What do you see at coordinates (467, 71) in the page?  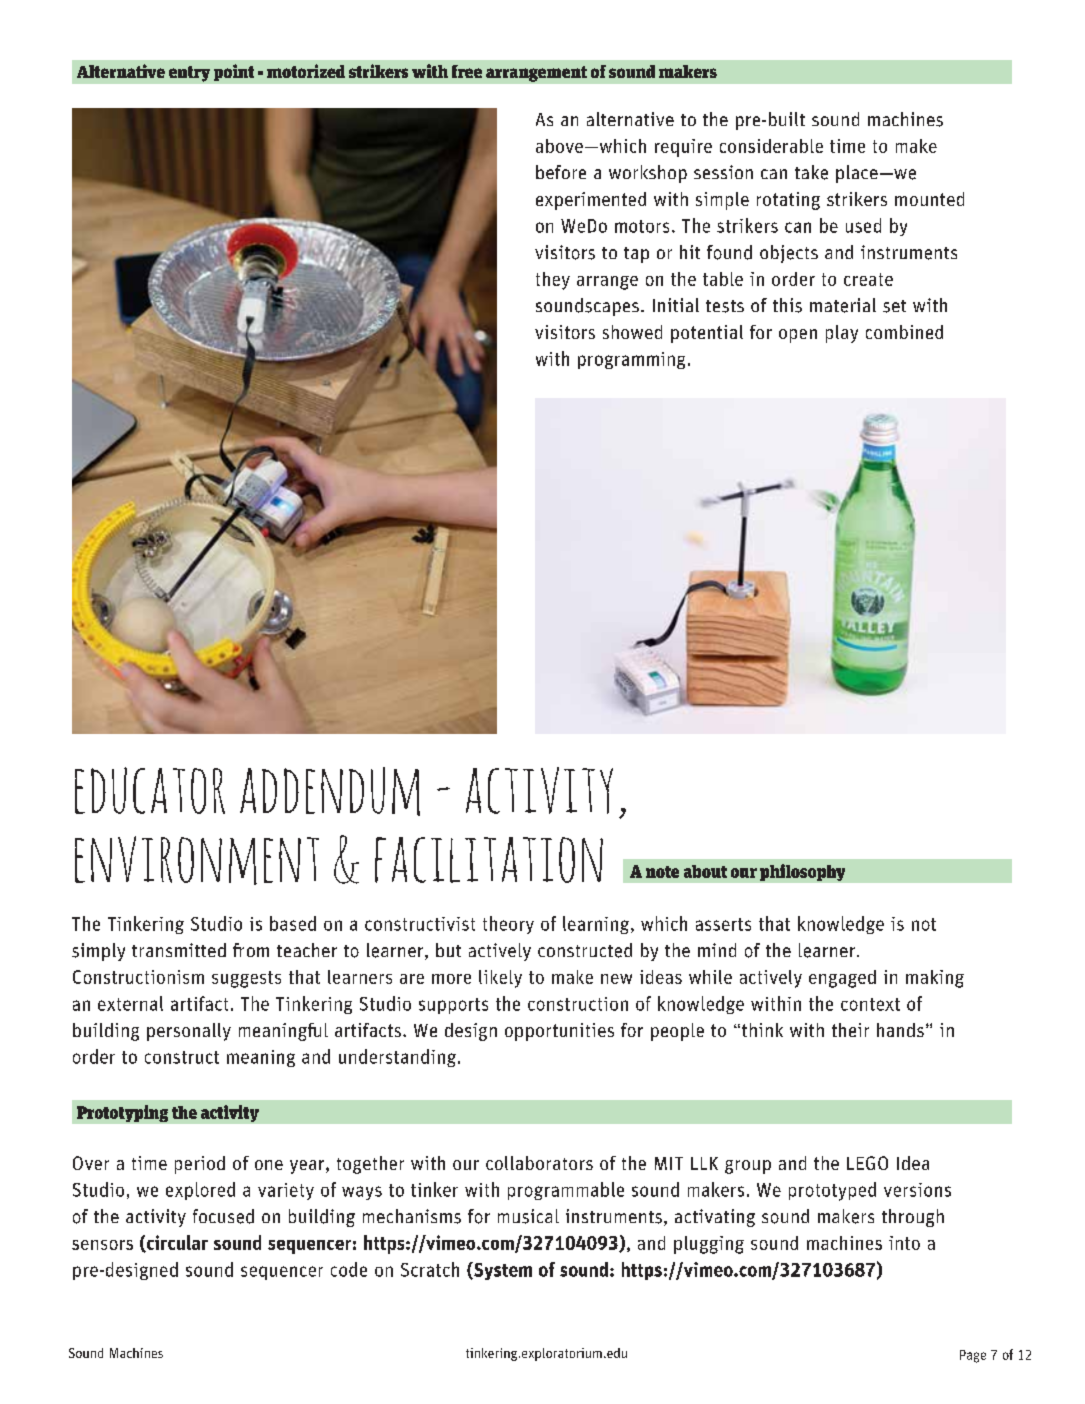 I see `free` at bounding box center [467, 71].
